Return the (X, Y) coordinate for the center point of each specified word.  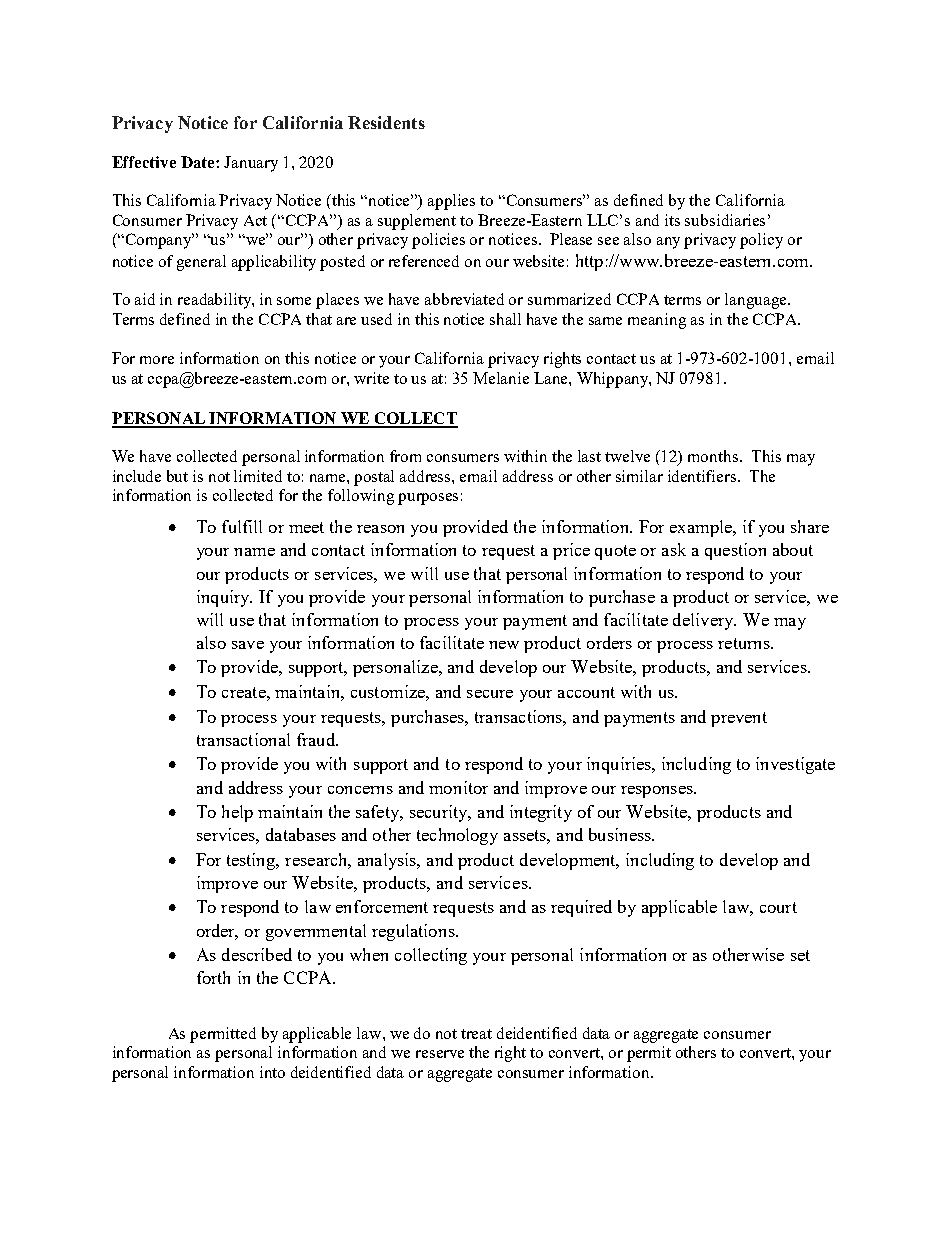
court (778, 907)
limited (258, 476)
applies (451, 202)
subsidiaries (725, 220)
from (405, 456)
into (272, 1072)
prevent (739, 719)
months (714, 456)
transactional (243, 739)
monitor (458, 787)
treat (476, 1034)
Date (199, 162)
